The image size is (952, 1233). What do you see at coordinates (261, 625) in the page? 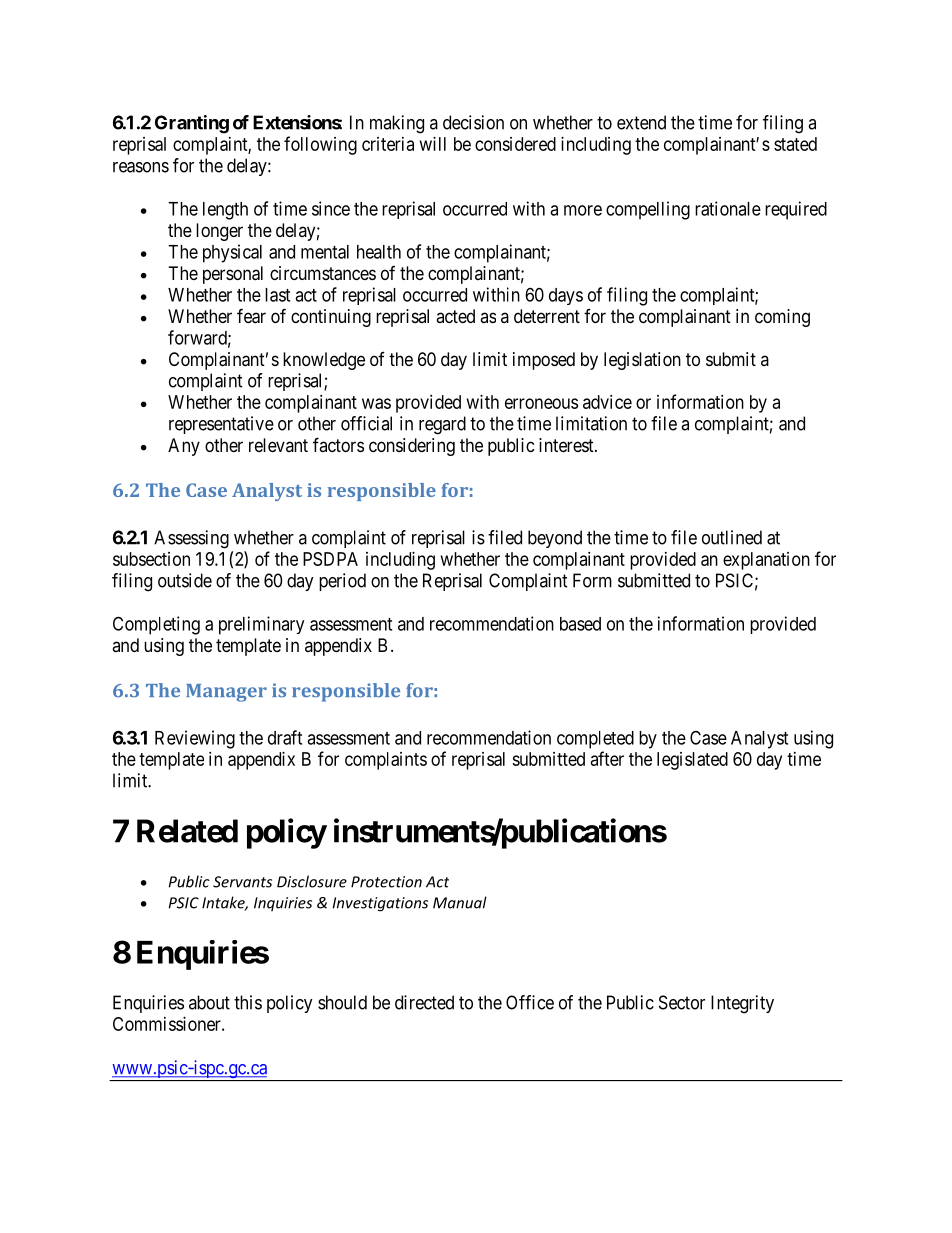
I see `preliminary` at bounding box center [261, 625].
